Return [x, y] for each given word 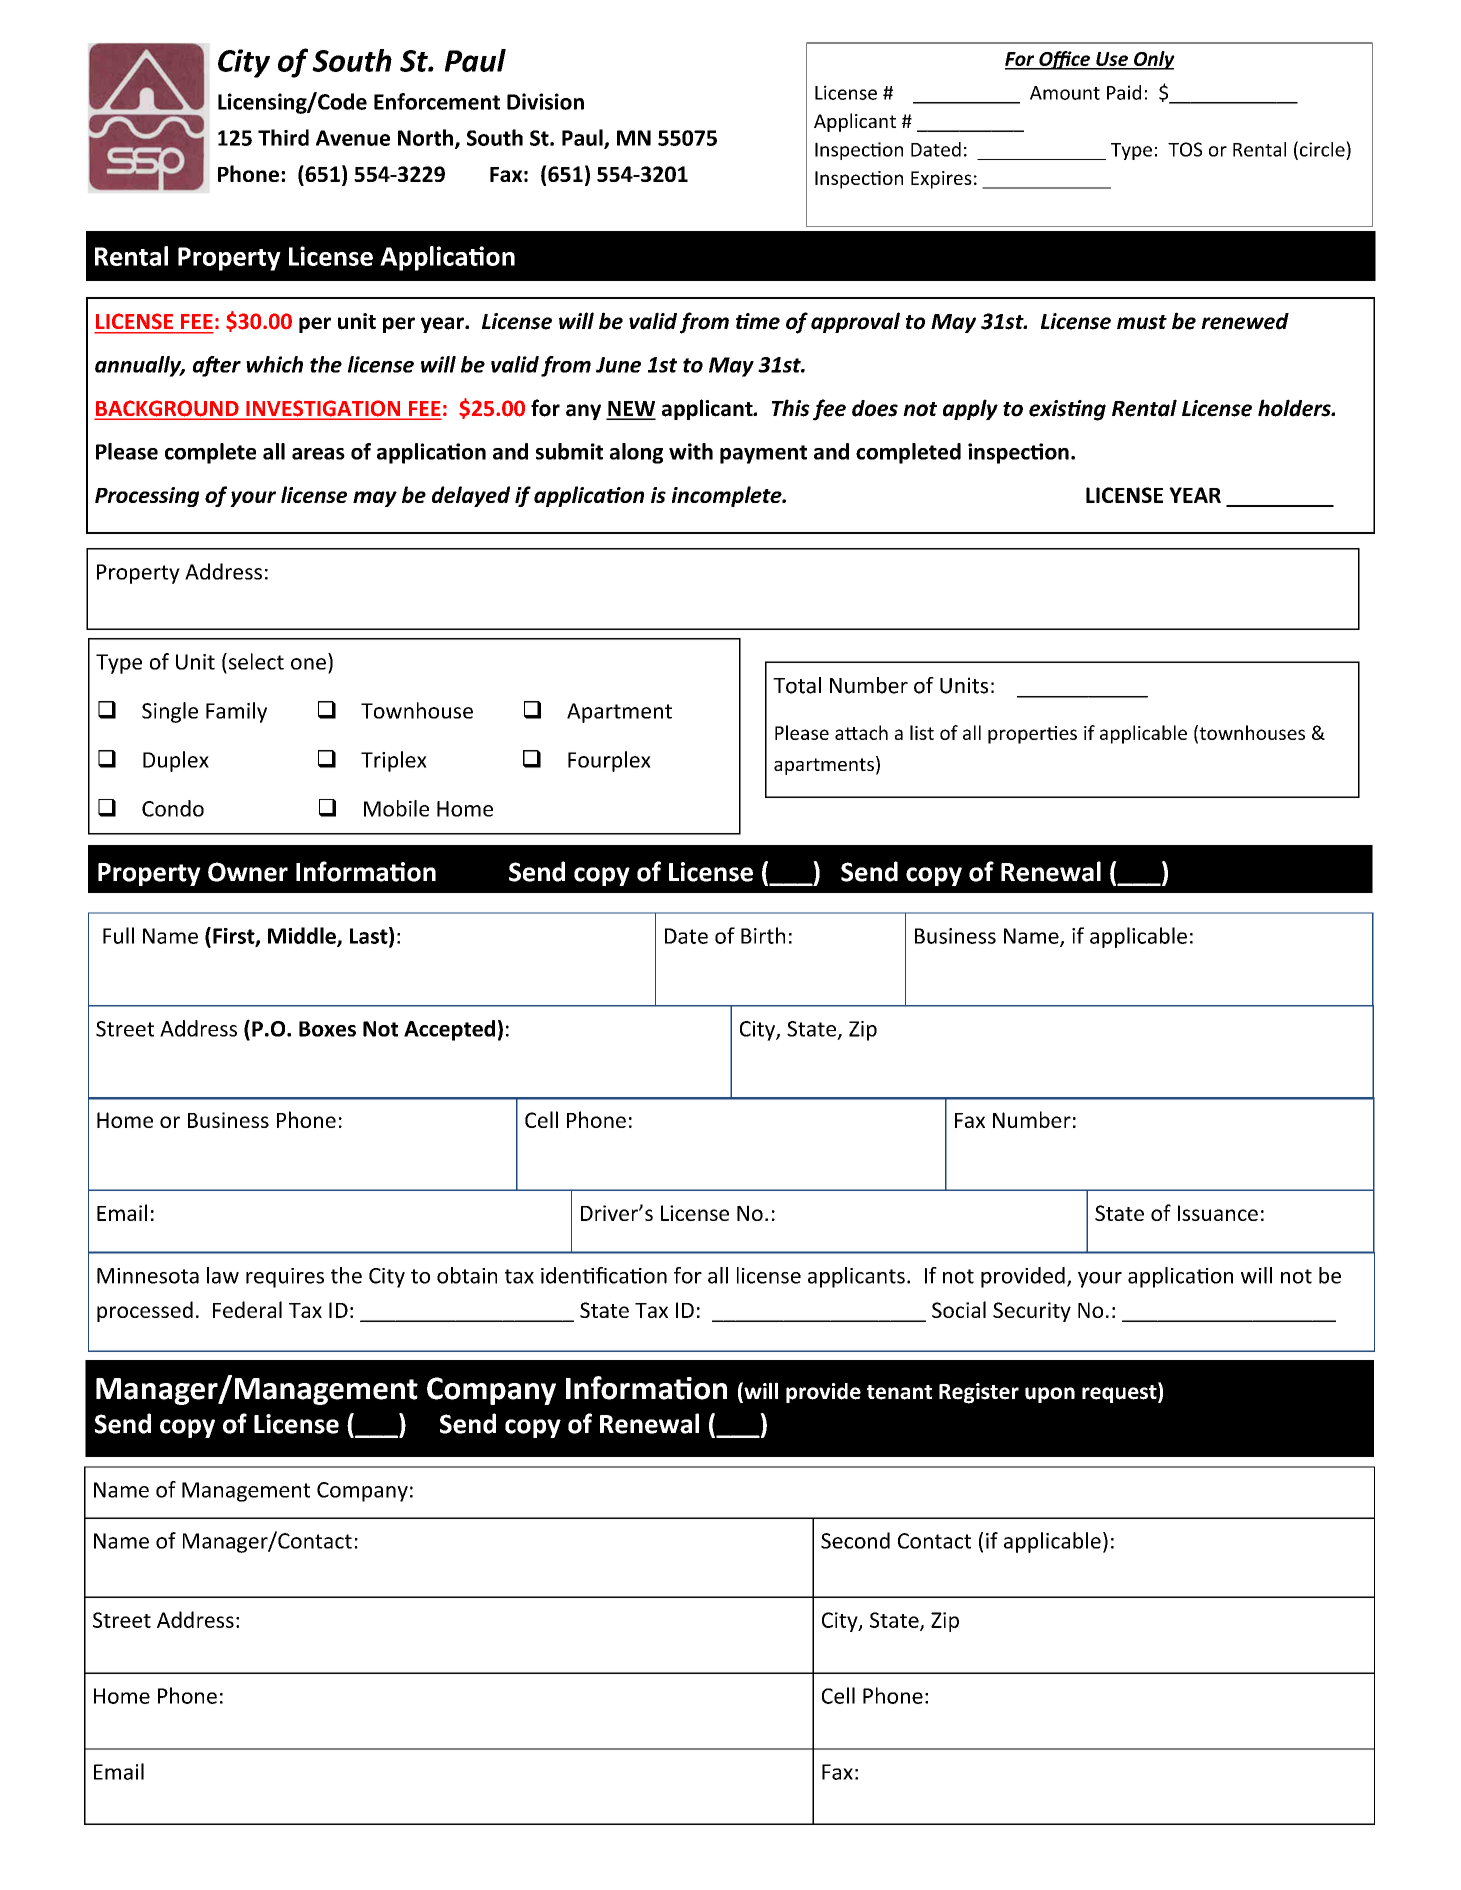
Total [797, 685]
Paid [1124, 92]
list [922, 732]
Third [283, 137]
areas [318, 454]
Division [545, 101]
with [691, 451]
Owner [248, 872]
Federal [247, 1309]
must [1142, 322]
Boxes [327, 1029]
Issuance [1218, 1213]
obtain [467, 1275]
